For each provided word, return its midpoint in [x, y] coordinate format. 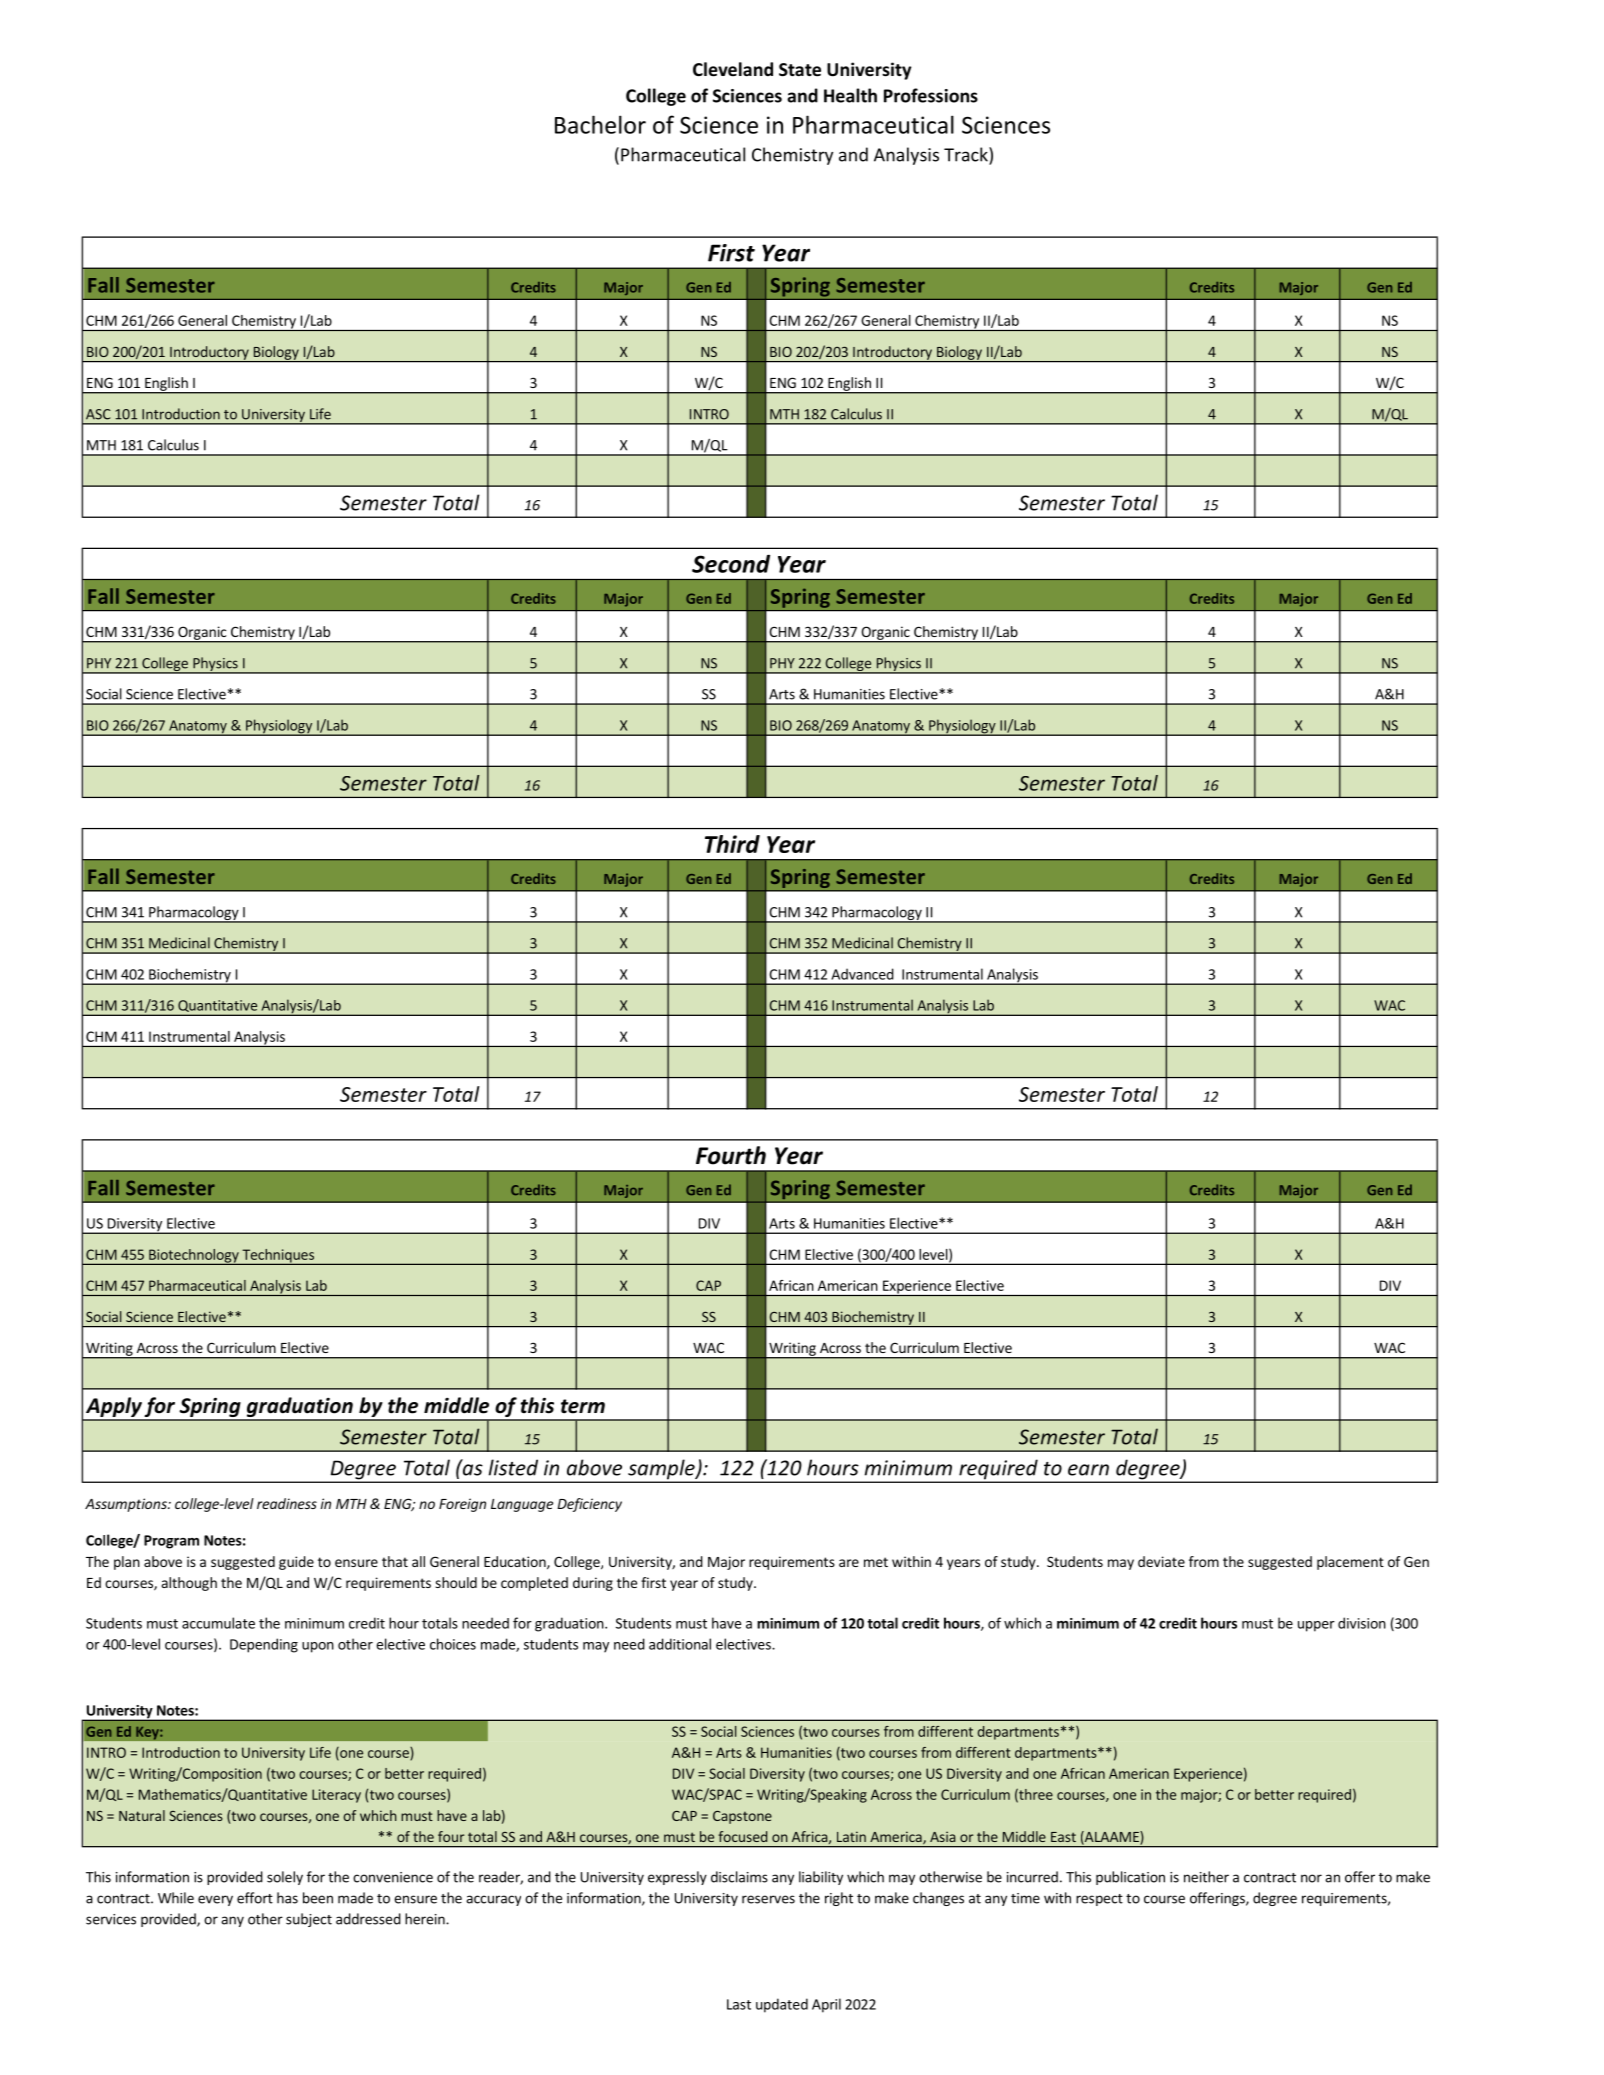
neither [1206, 1877]
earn [1088, 1470]
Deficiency [589, 1505]
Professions [931, 95]
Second [731, 564]
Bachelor [600, 124]
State [800, 70]
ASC [98, 414]
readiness [287, 1503]
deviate [1161, 1561]
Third [732, 844]
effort [255, 1898]
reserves [768, 1899]
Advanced [862, 974]
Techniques [278, 1257]
